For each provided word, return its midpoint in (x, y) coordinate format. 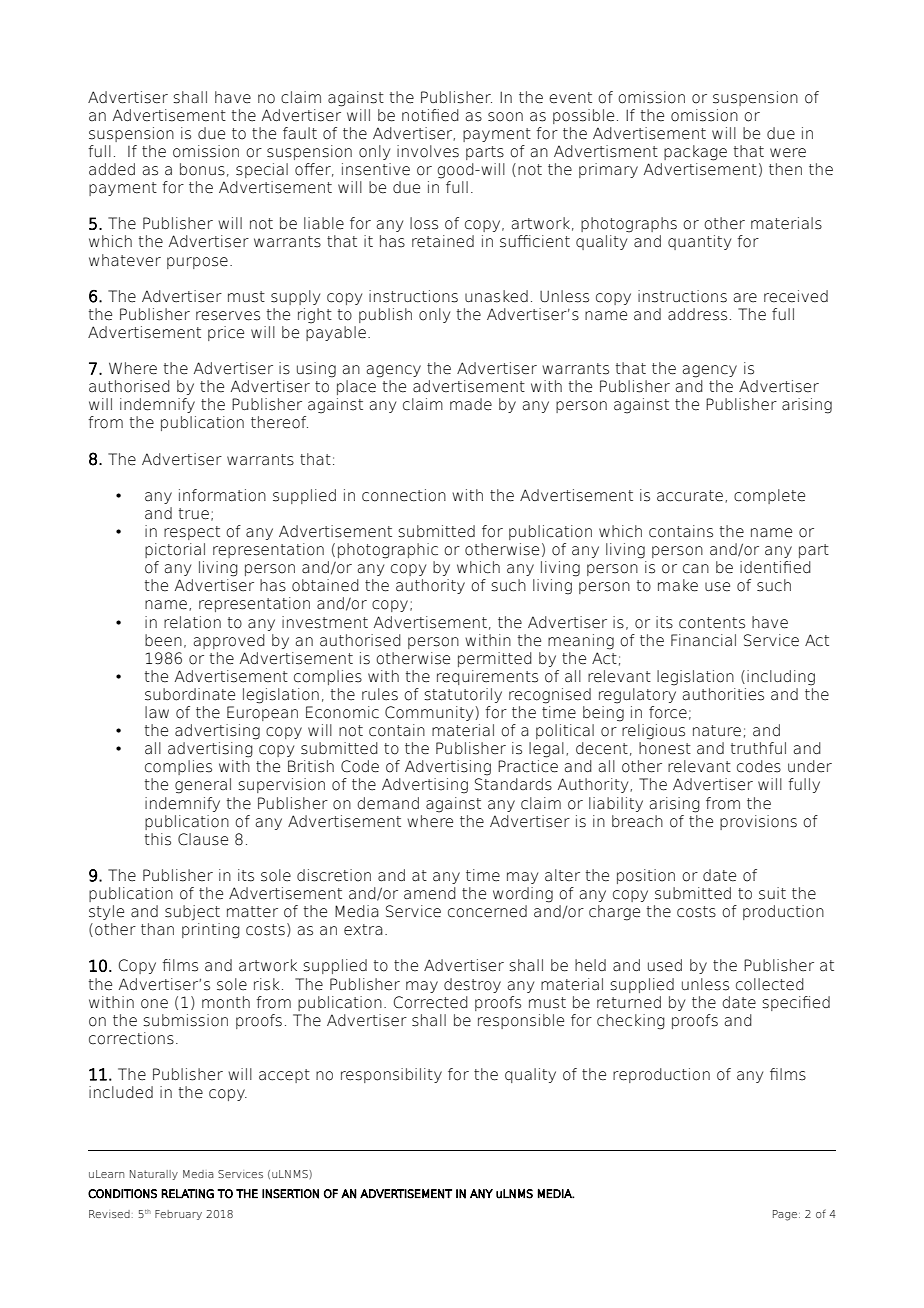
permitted (495, 659)
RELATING (187, 1194)
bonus (202, 169)
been (163, 640)
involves (428, 151)
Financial (703, 640)
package (695, 153)
